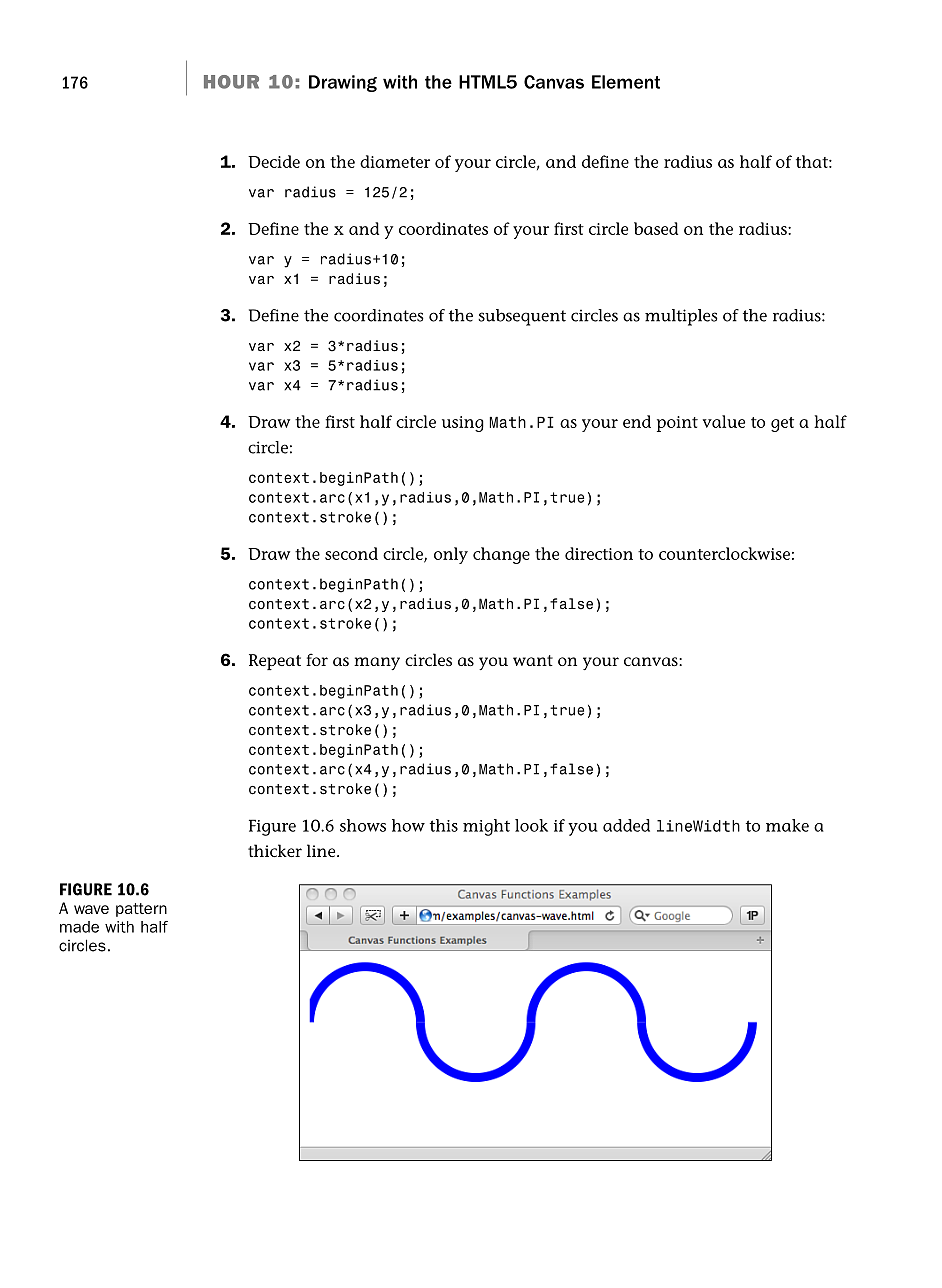 The image size is (942, 1288). I want to click on subsequent, so click(522, 317).
